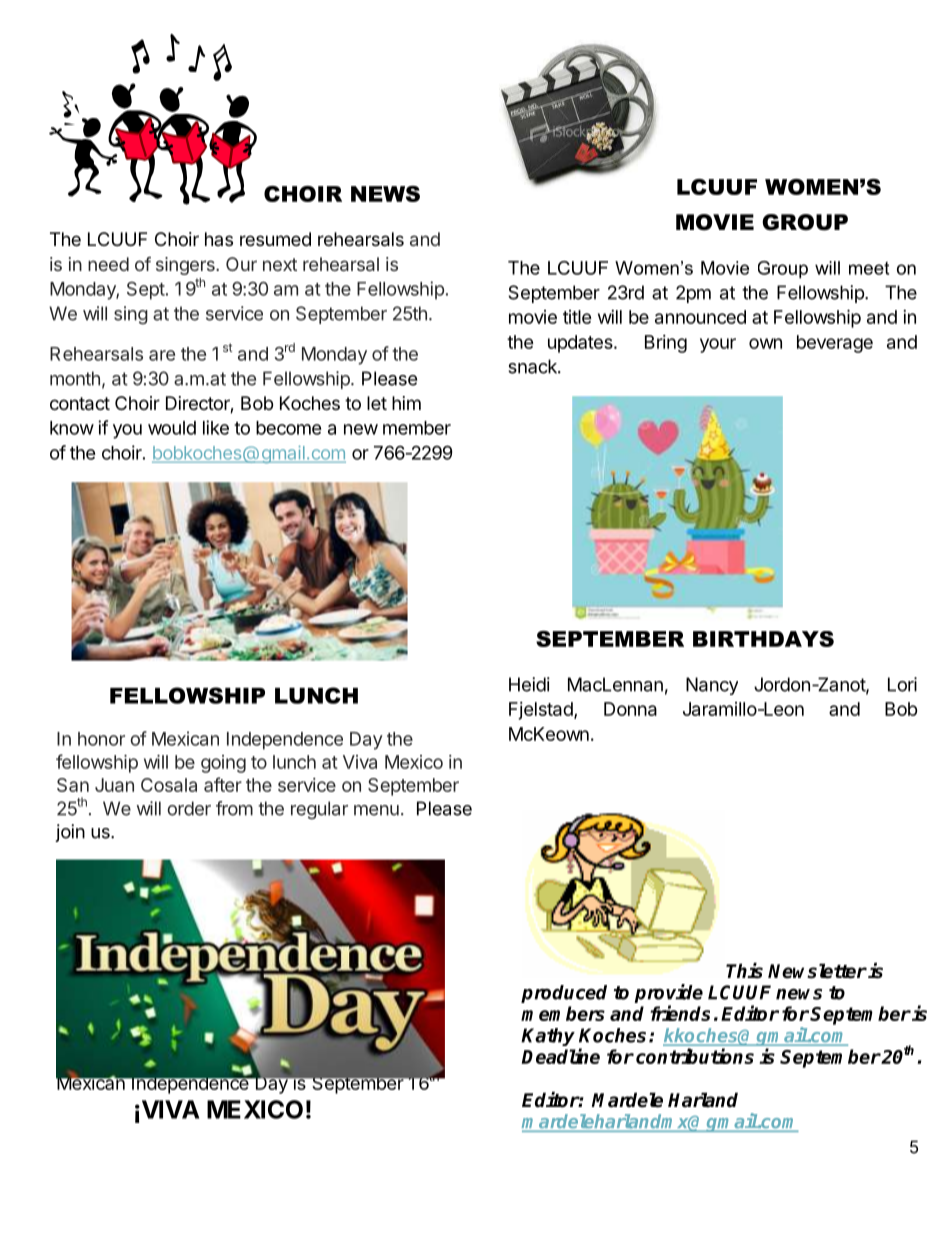 Image resolution: width=952 pixels, height=1233 pixels. Describe the element at coordinates (548, 1037) in the screenshot. I see `Kathy` at that location.
